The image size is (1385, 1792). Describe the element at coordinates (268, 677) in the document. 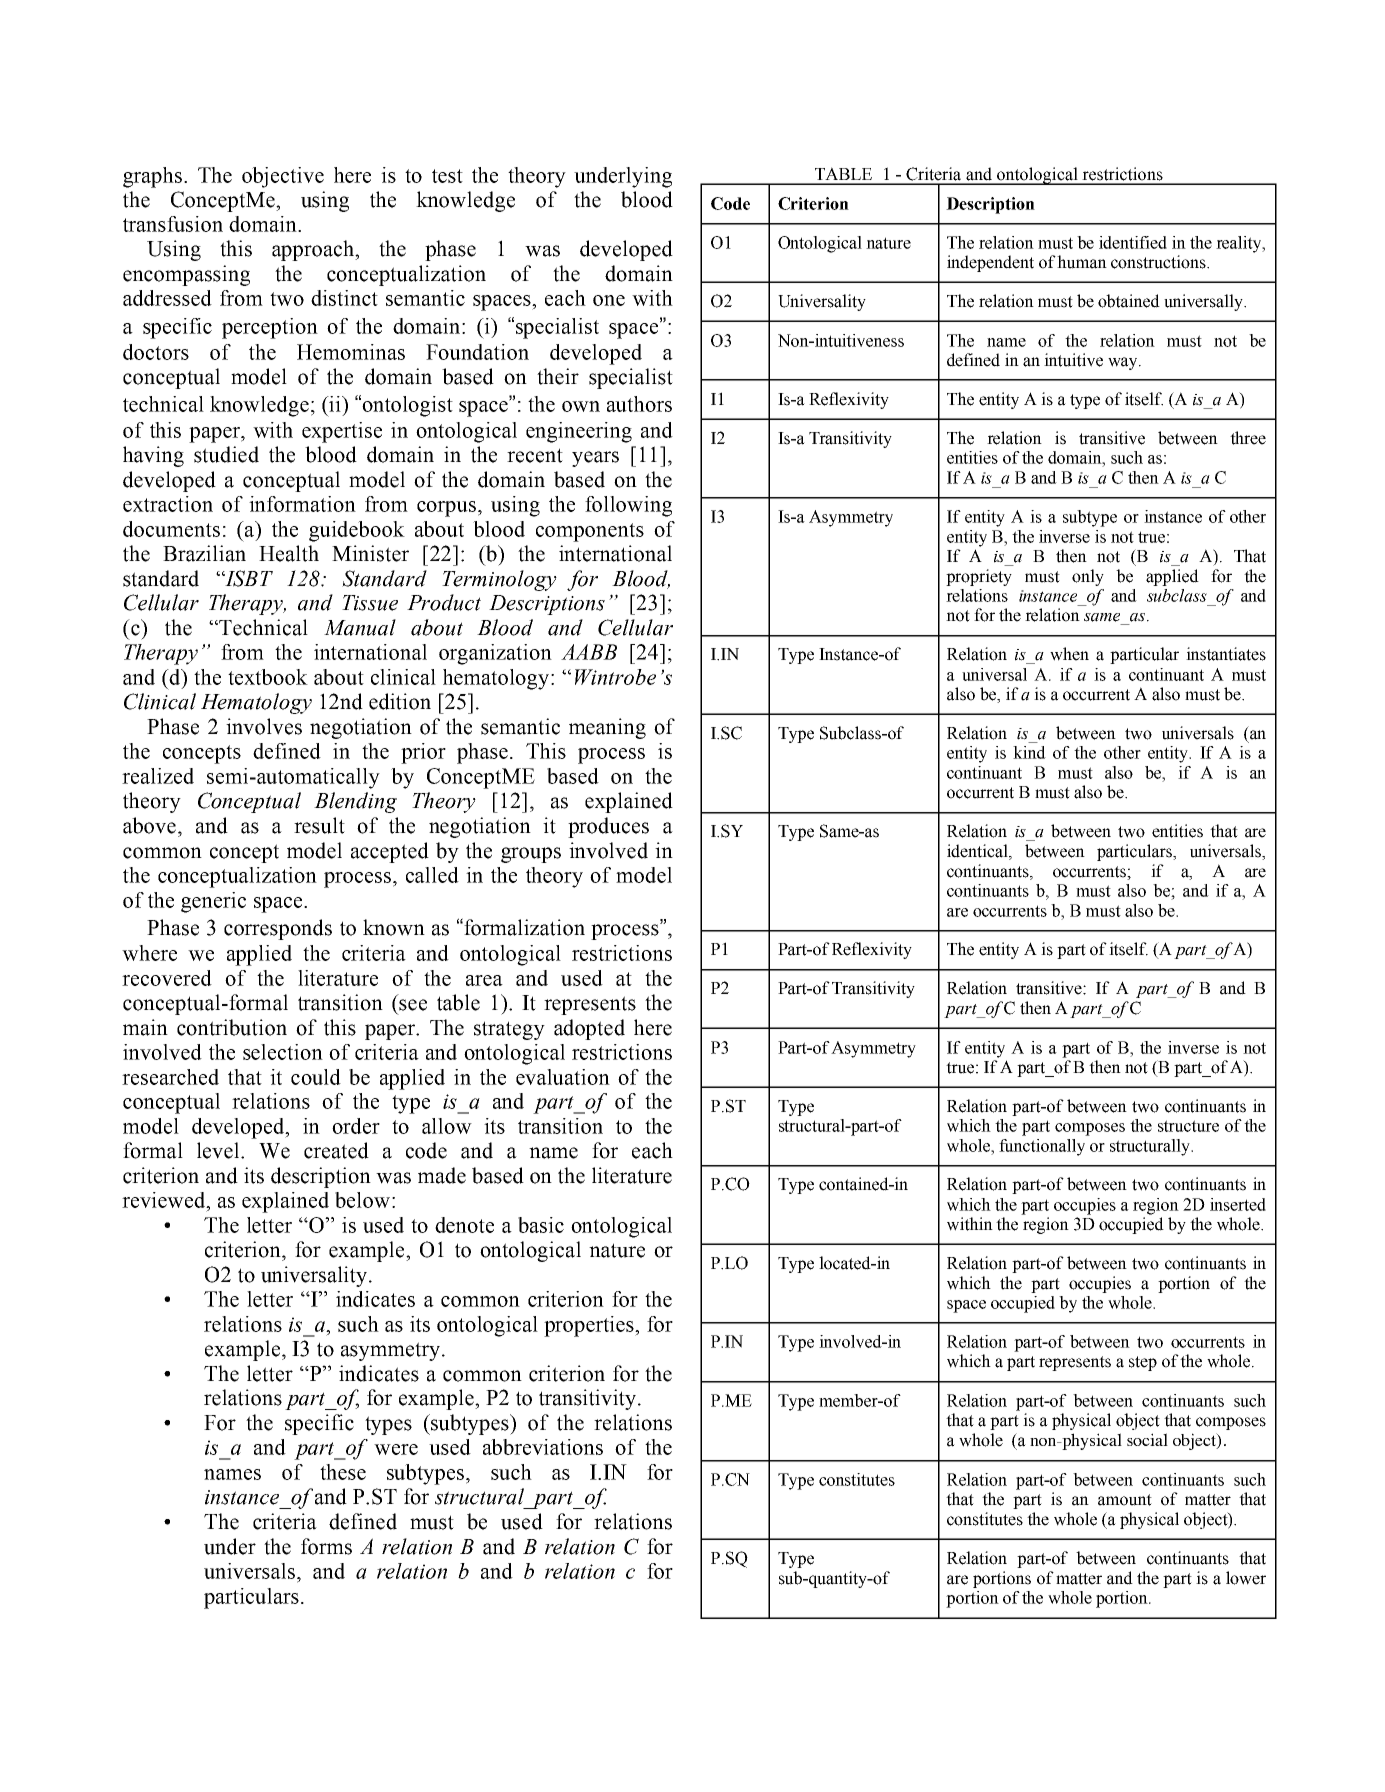

I see `textbook` at that location.
